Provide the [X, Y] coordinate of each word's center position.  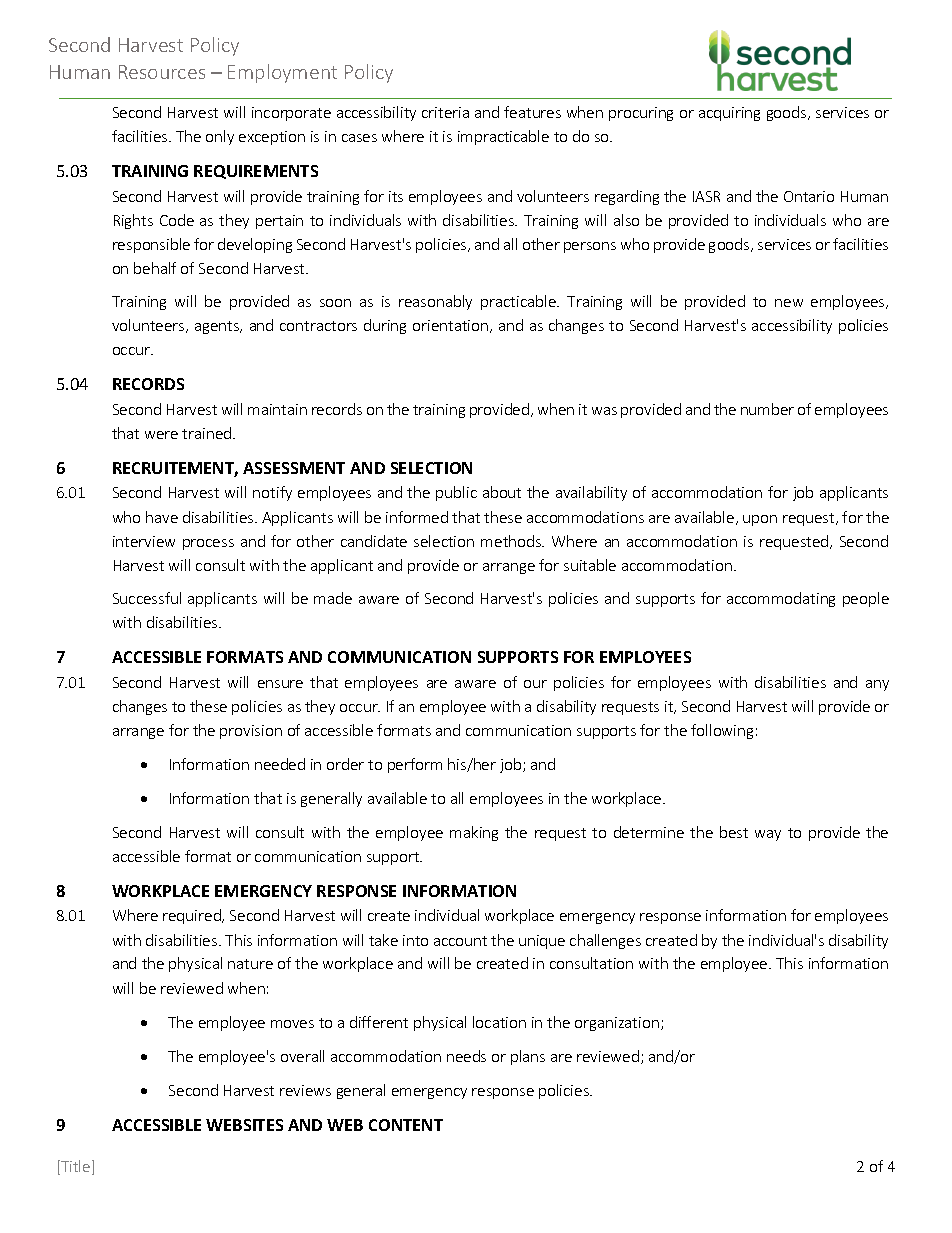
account [460, 941]
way [768, 835]
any [877, 685]
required [193, 916]
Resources [162, 72]
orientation [452, 326]
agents [218, 327]
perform [415, 765]
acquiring [729, 114]
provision [251, 732]
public [456, 493]
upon [760, 520]
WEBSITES [244, 1125]
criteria [445, 112]
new [789, 303]
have [162, 517]
